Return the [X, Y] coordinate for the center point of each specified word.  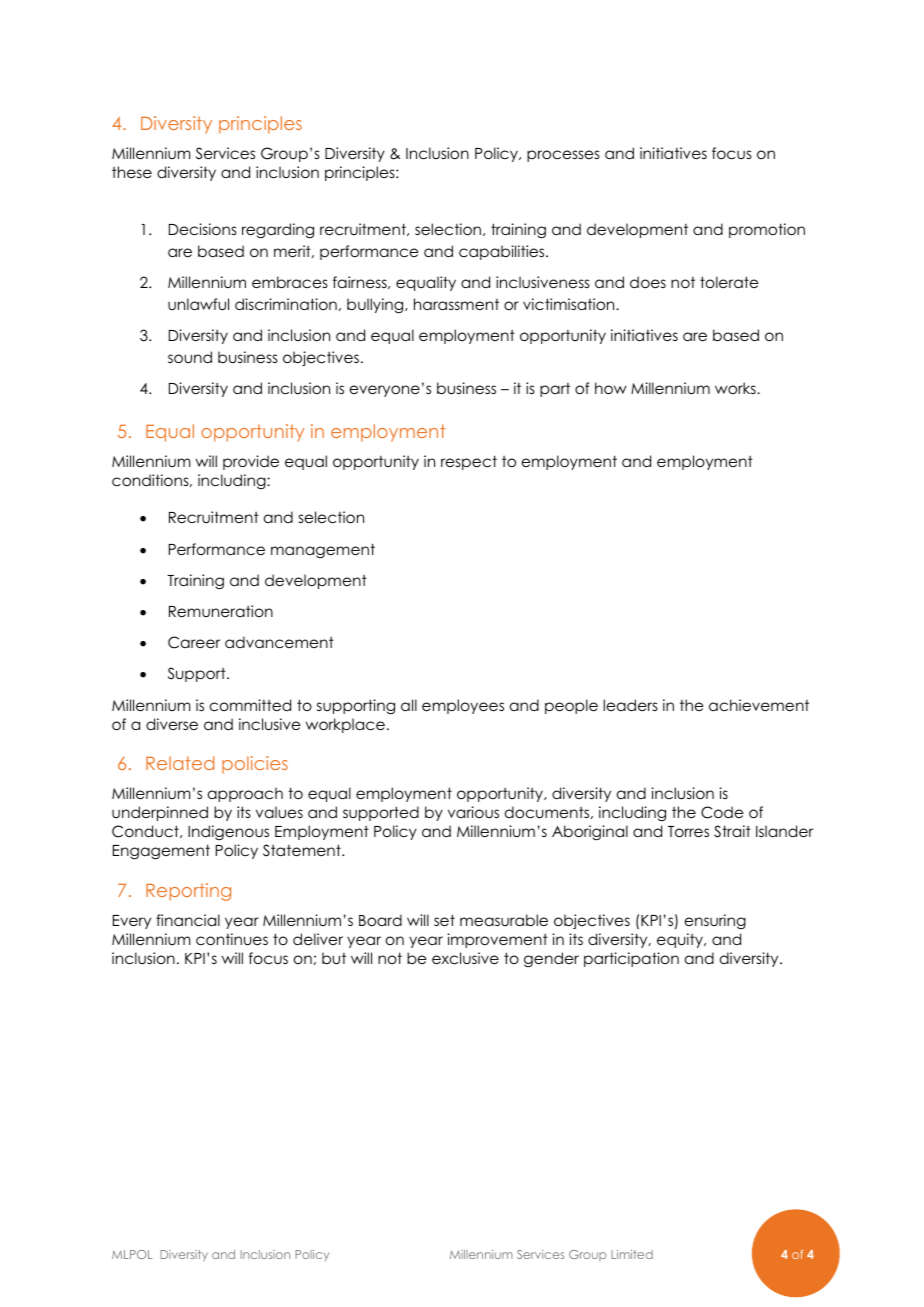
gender [551, 960]
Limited [632, 1254]
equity [681, 940]
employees [463, 706]
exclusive [465, 958]
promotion [767, 230]
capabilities [503, 252]
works [736, 388]
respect [469, 462]
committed [250, 705]
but [334, 958]
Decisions [203, 229]
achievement [759, 705]
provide [251, 462]
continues [232, 939]
